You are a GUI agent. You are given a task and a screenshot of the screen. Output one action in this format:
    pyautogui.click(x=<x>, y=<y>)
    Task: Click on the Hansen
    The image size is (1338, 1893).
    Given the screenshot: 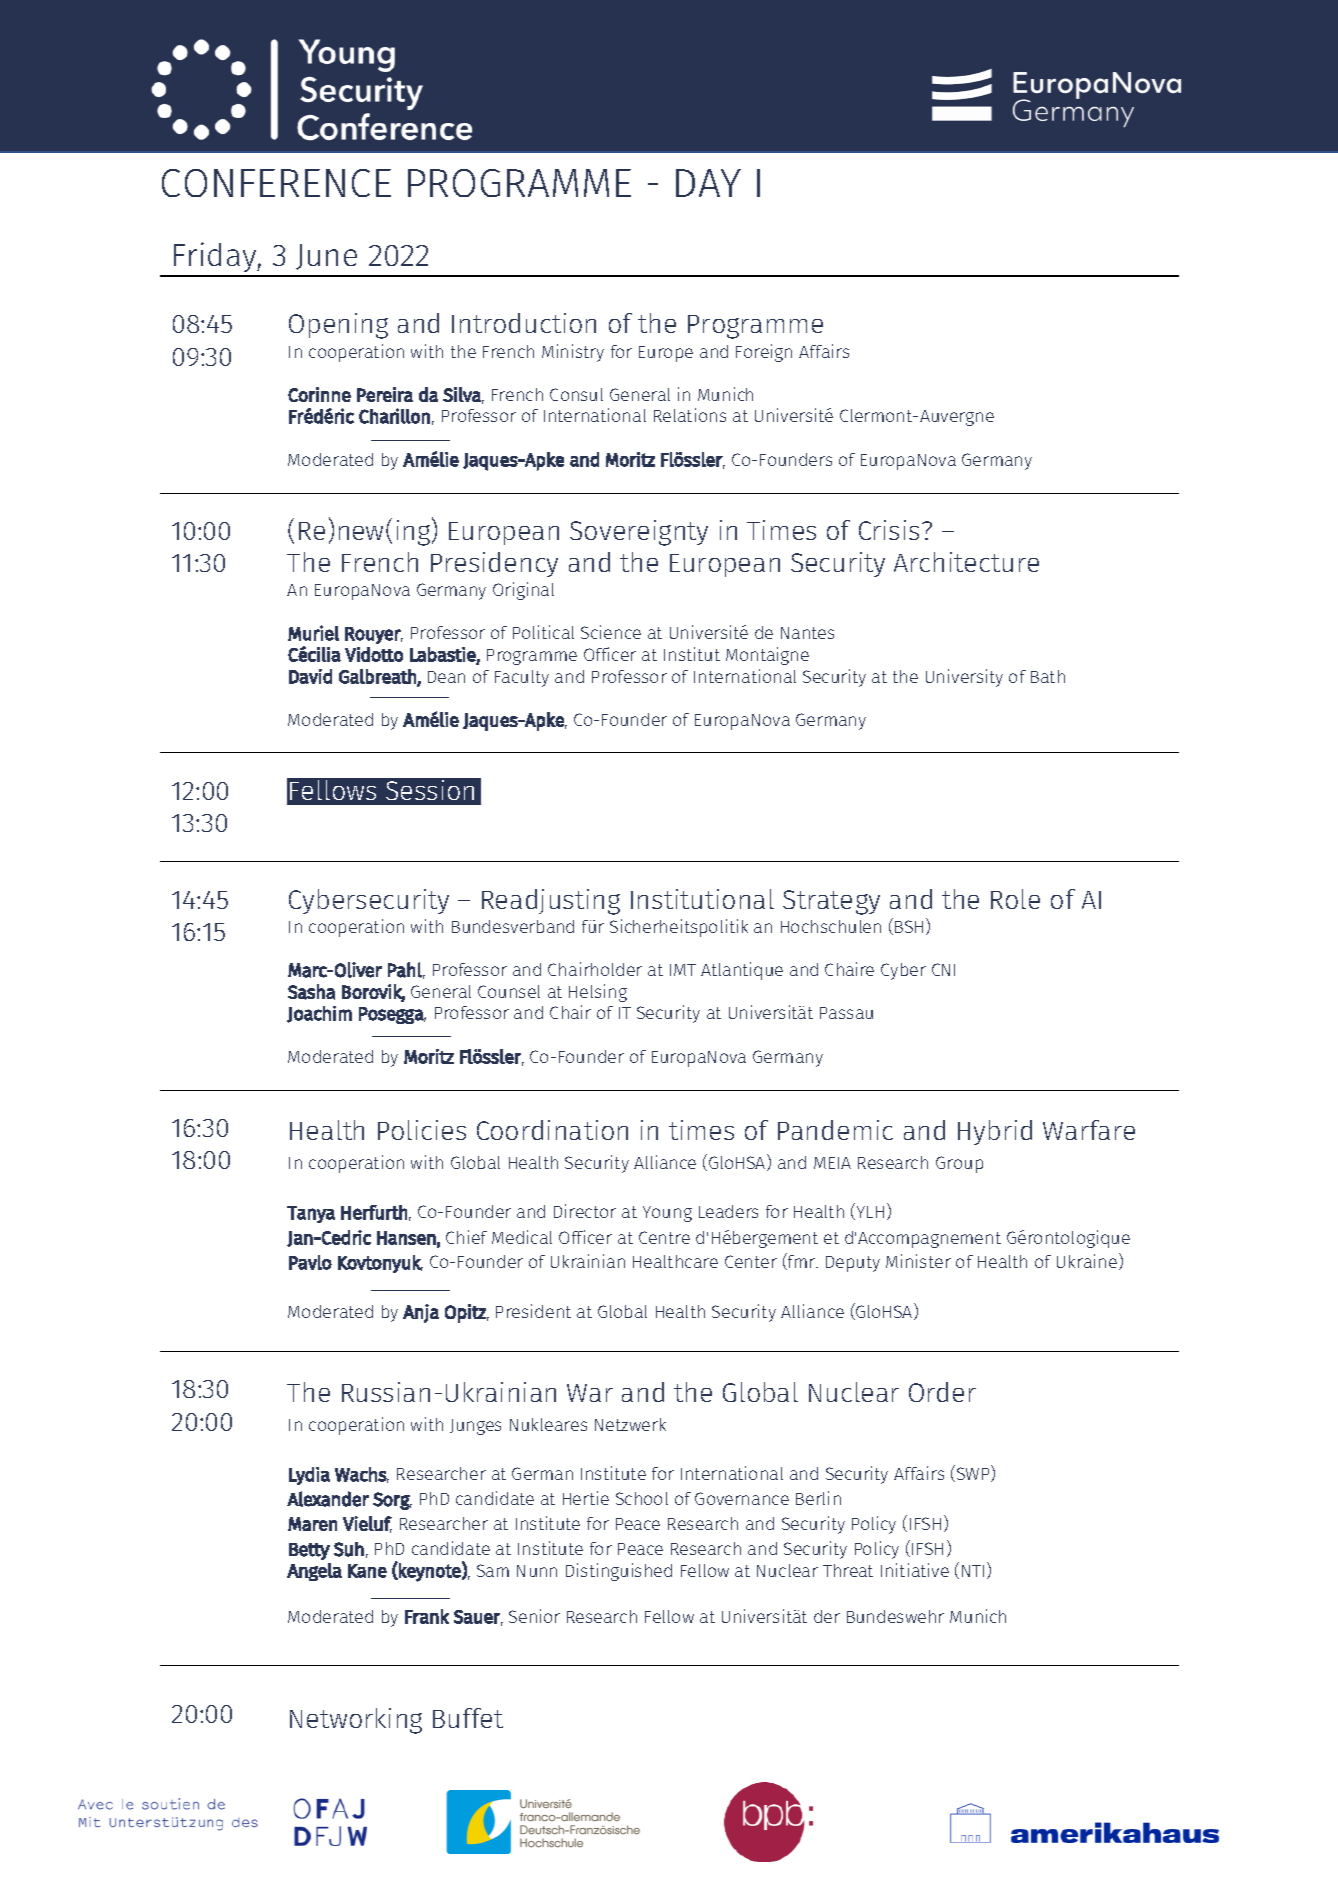 What is the action you would take?
    pyautogui.click(x=406, y=1238)
